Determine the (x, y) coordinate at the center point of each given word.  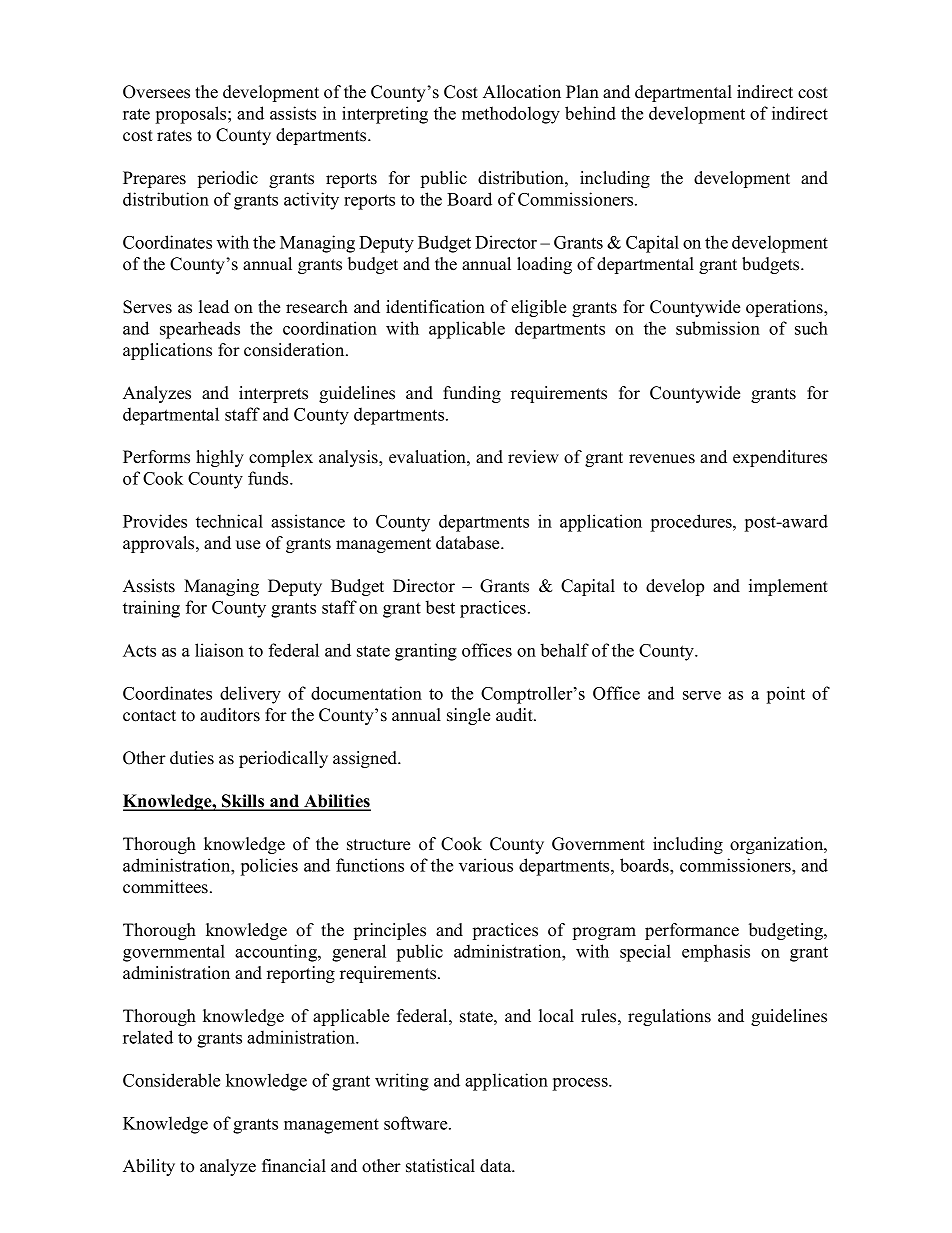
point (786, 695)
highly (220, 458)
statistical (440, 1166)
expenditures (780, 458)
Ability (149, 1167)
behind (590, 113)
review (533, 457)
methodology (511, 115)
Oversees (156, 92)
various (486, 865)
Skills (243, 802)
